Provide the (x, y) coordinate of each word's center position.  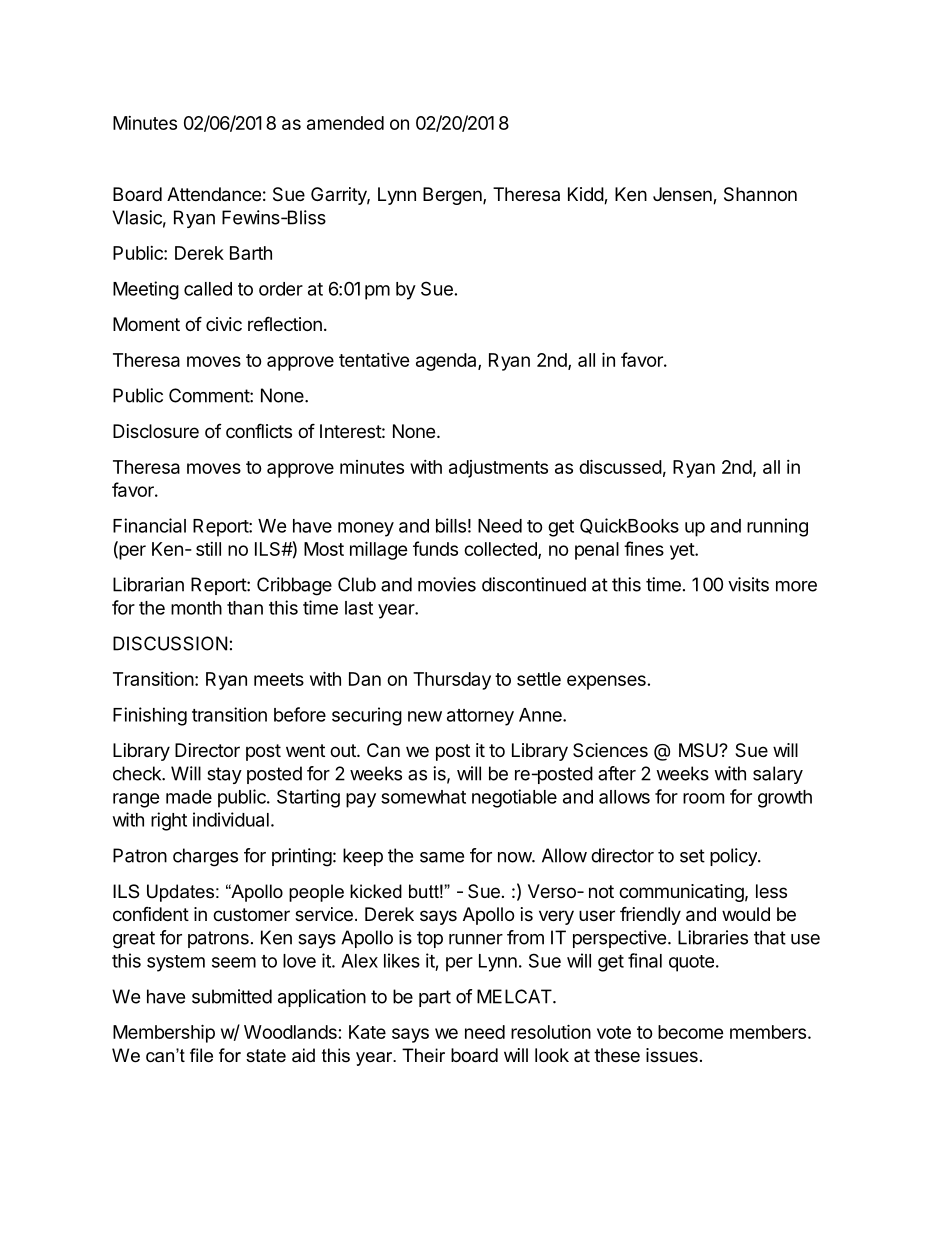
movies (447, 584)
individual (231, 819)
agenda (447, 362)
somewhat (423, 797)
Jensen (683, 195)
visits (748, 584)
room (703, 798)
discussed (620, 466)
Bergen (453, 196)
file (201, 1055)
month (196, 608)
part (435, 998)
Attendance (214, 194)
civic (224, 324)
